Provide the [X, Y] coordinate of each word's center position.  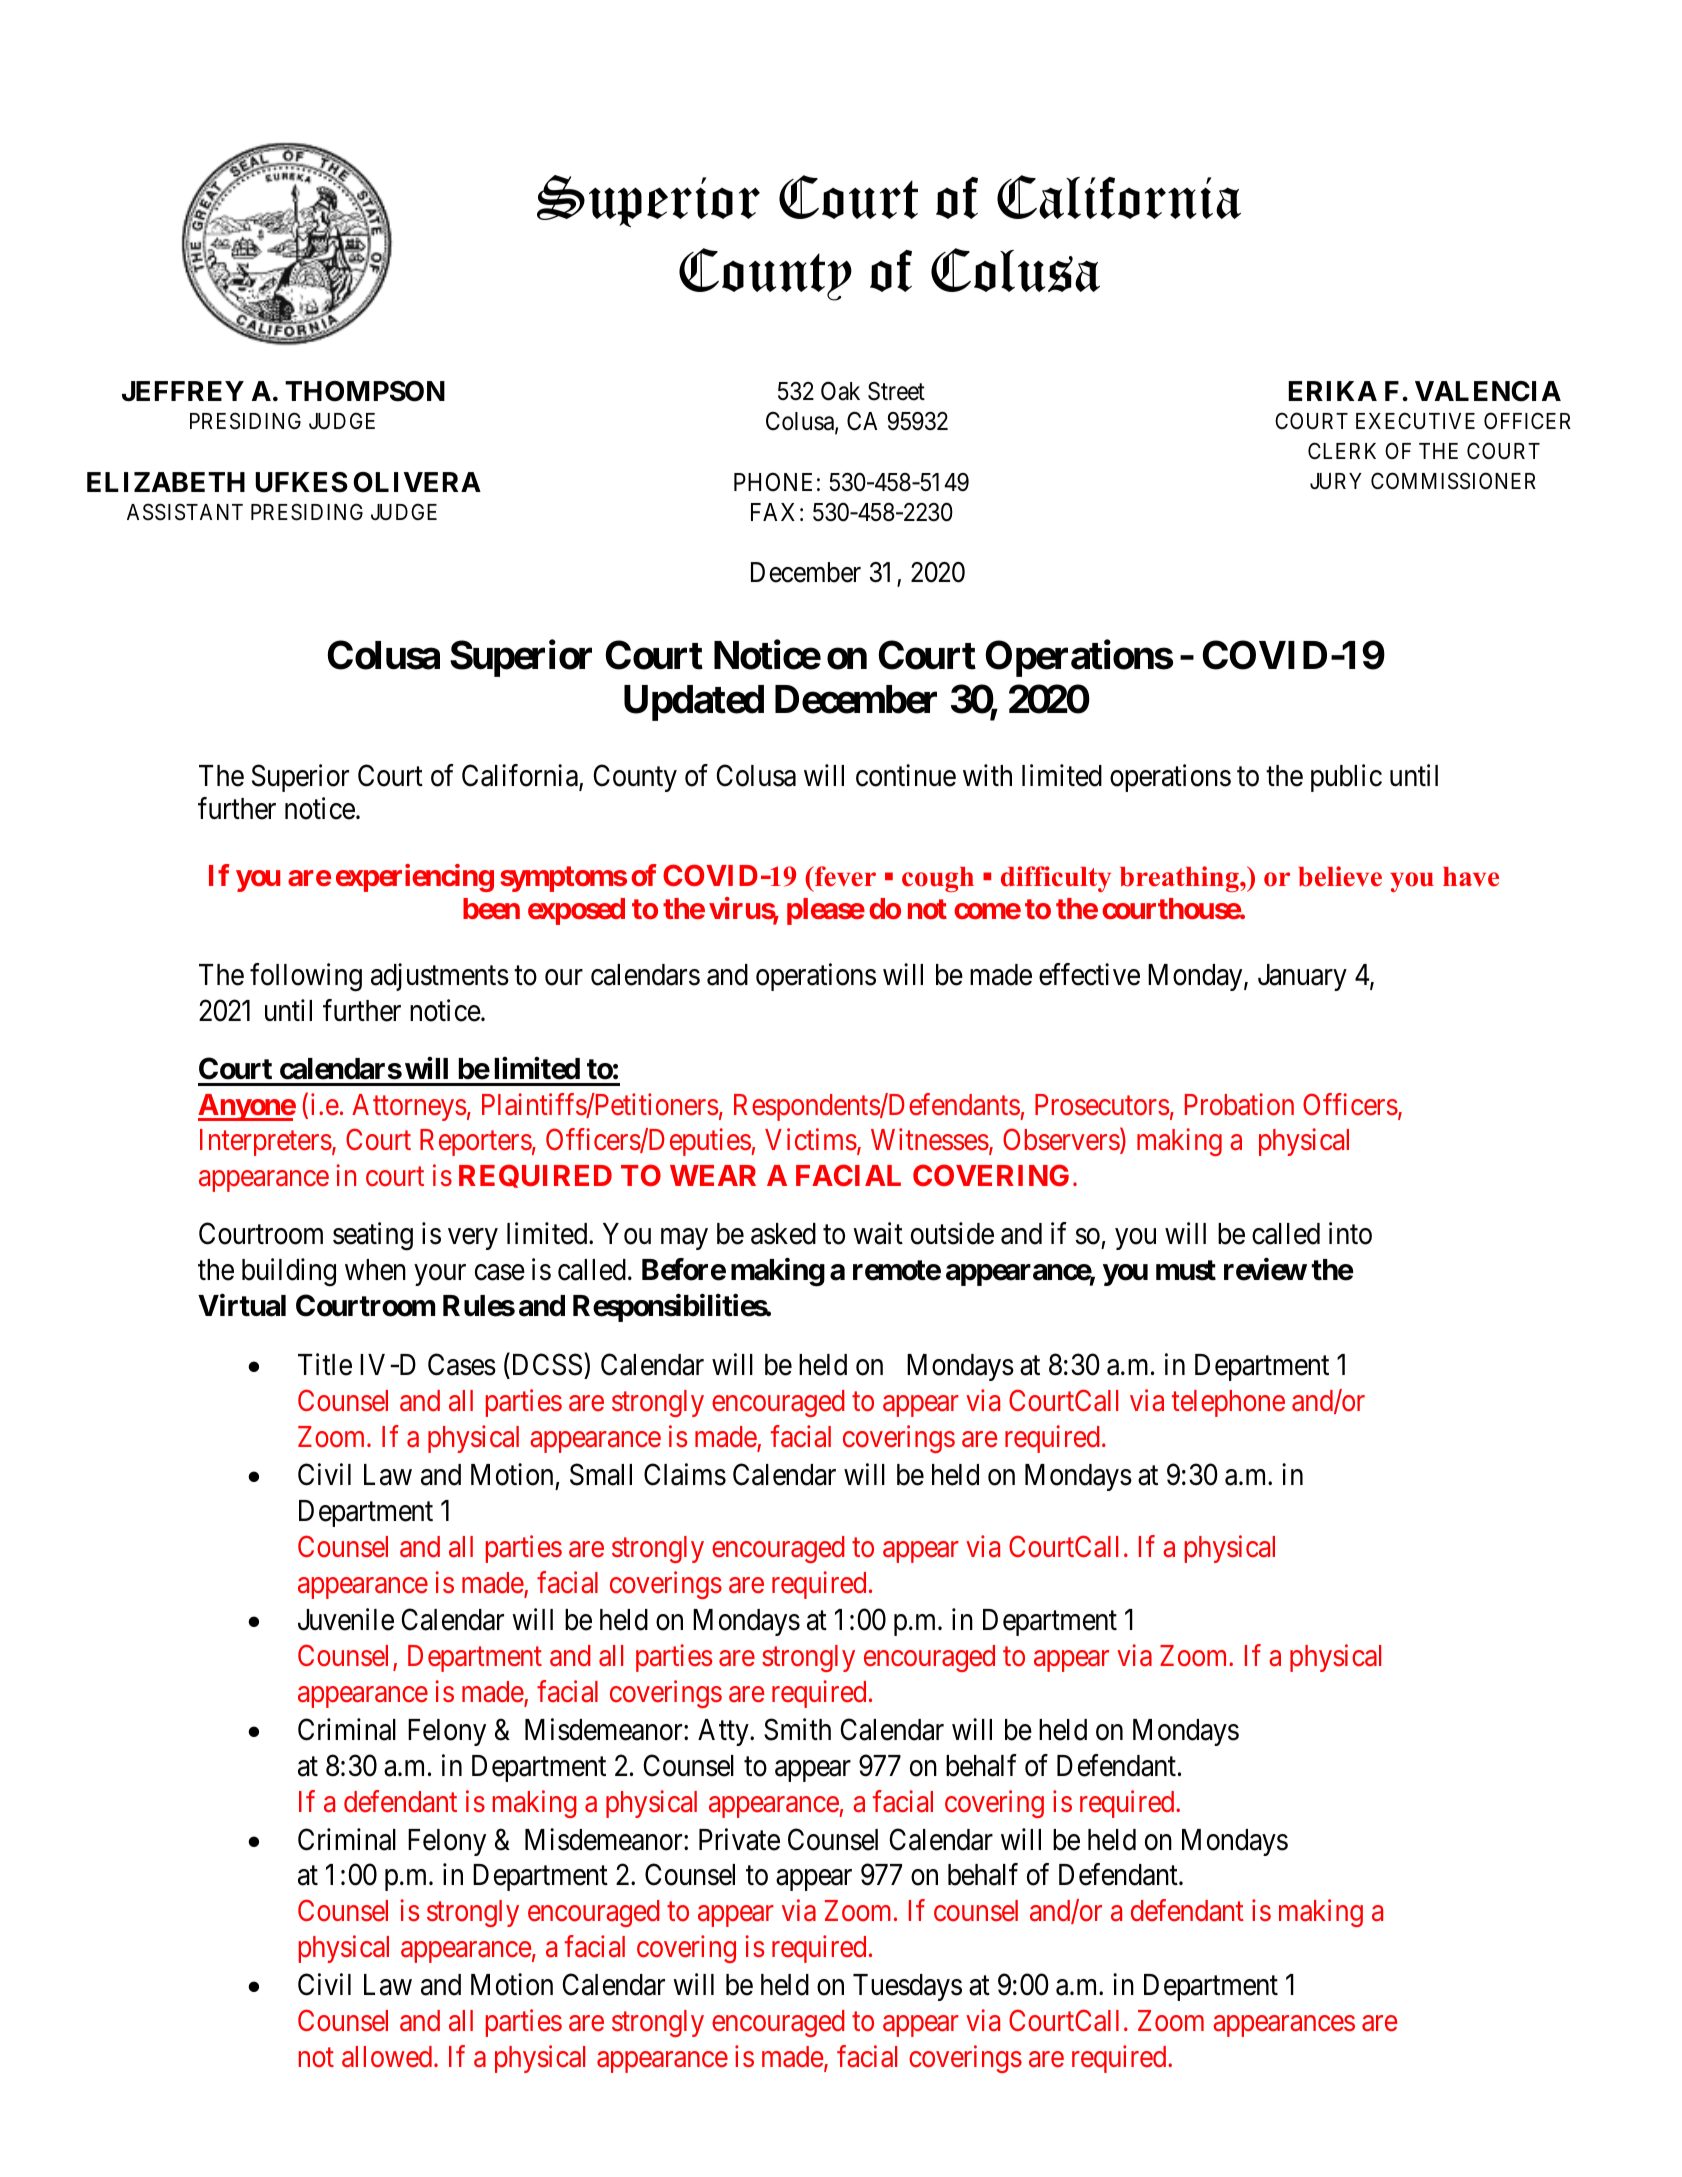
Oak [840, 391]
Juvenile [346, 1619]
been [491, 909]
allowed [388, 2057]
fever [844, 876]
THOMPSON [365, 391]
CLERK [1342, 450]
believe [1340, 876]
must [1186, 1270]
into [1350, 1233]
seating [373, 1236]
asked [783, 1234]
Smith [797, 1729]
